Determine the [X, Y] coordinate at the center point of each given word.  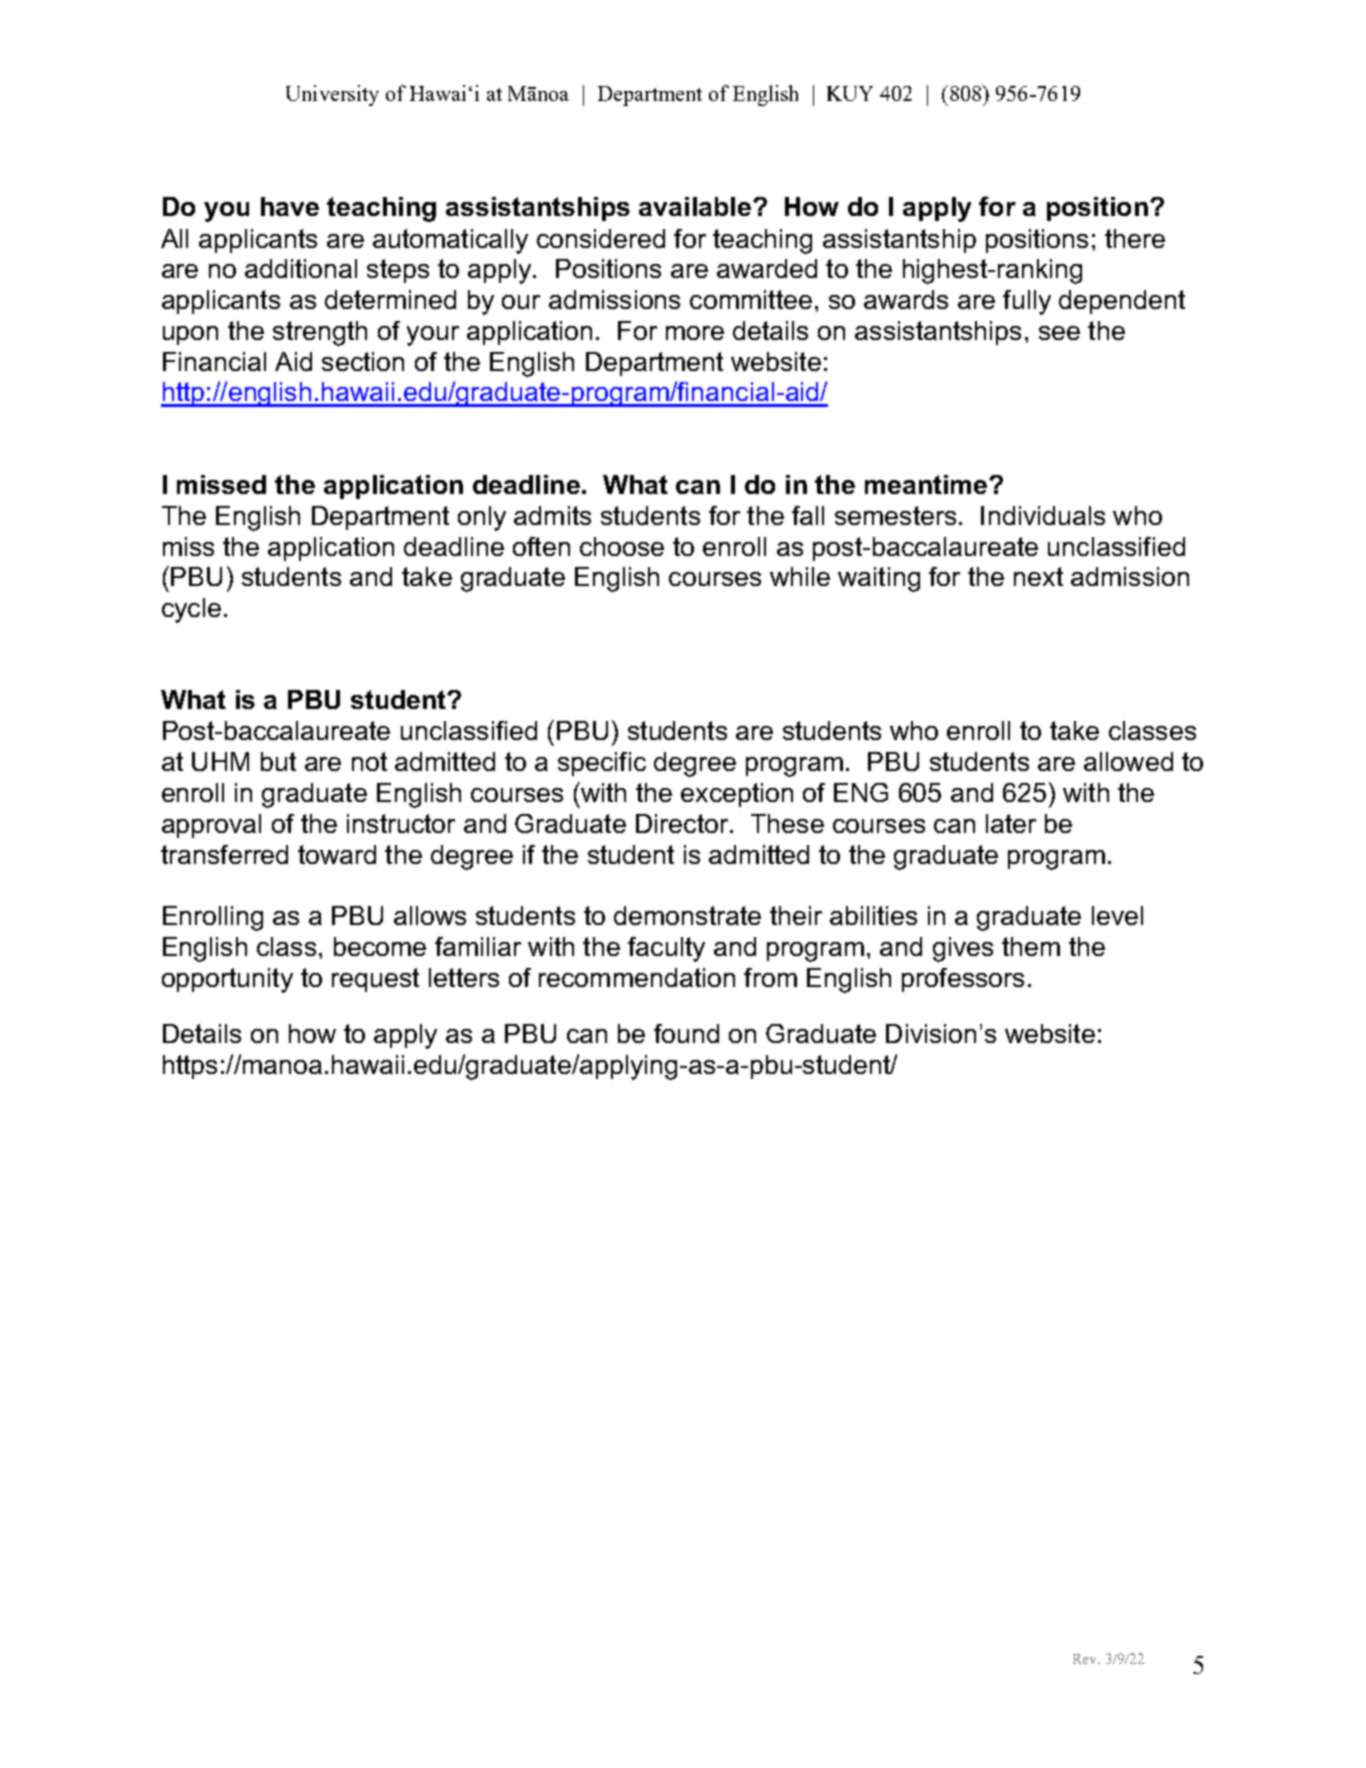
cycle [191, 610]
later [1011, 823]
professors [963, 980]
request [375, 980]
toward [337, 854]
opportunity [227, 980]
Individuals [1043, 515]
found [686, 1033]
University [332, 95]
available [695, 206]
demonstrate [687, 915]
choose [622, 546]
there [1135, 238]
